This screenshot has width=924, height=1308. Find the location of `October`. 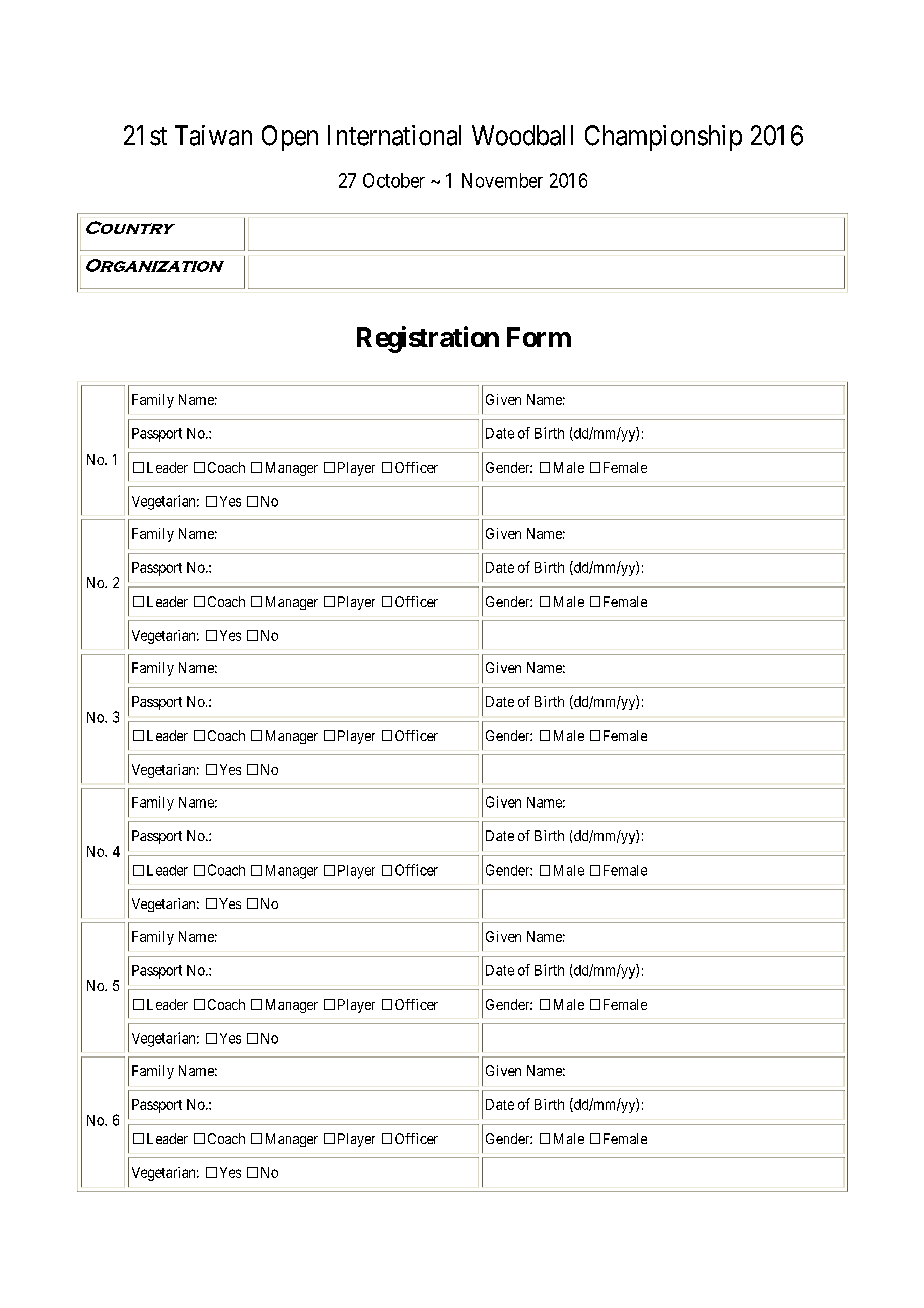

October is located at coordinates (394, 180).
